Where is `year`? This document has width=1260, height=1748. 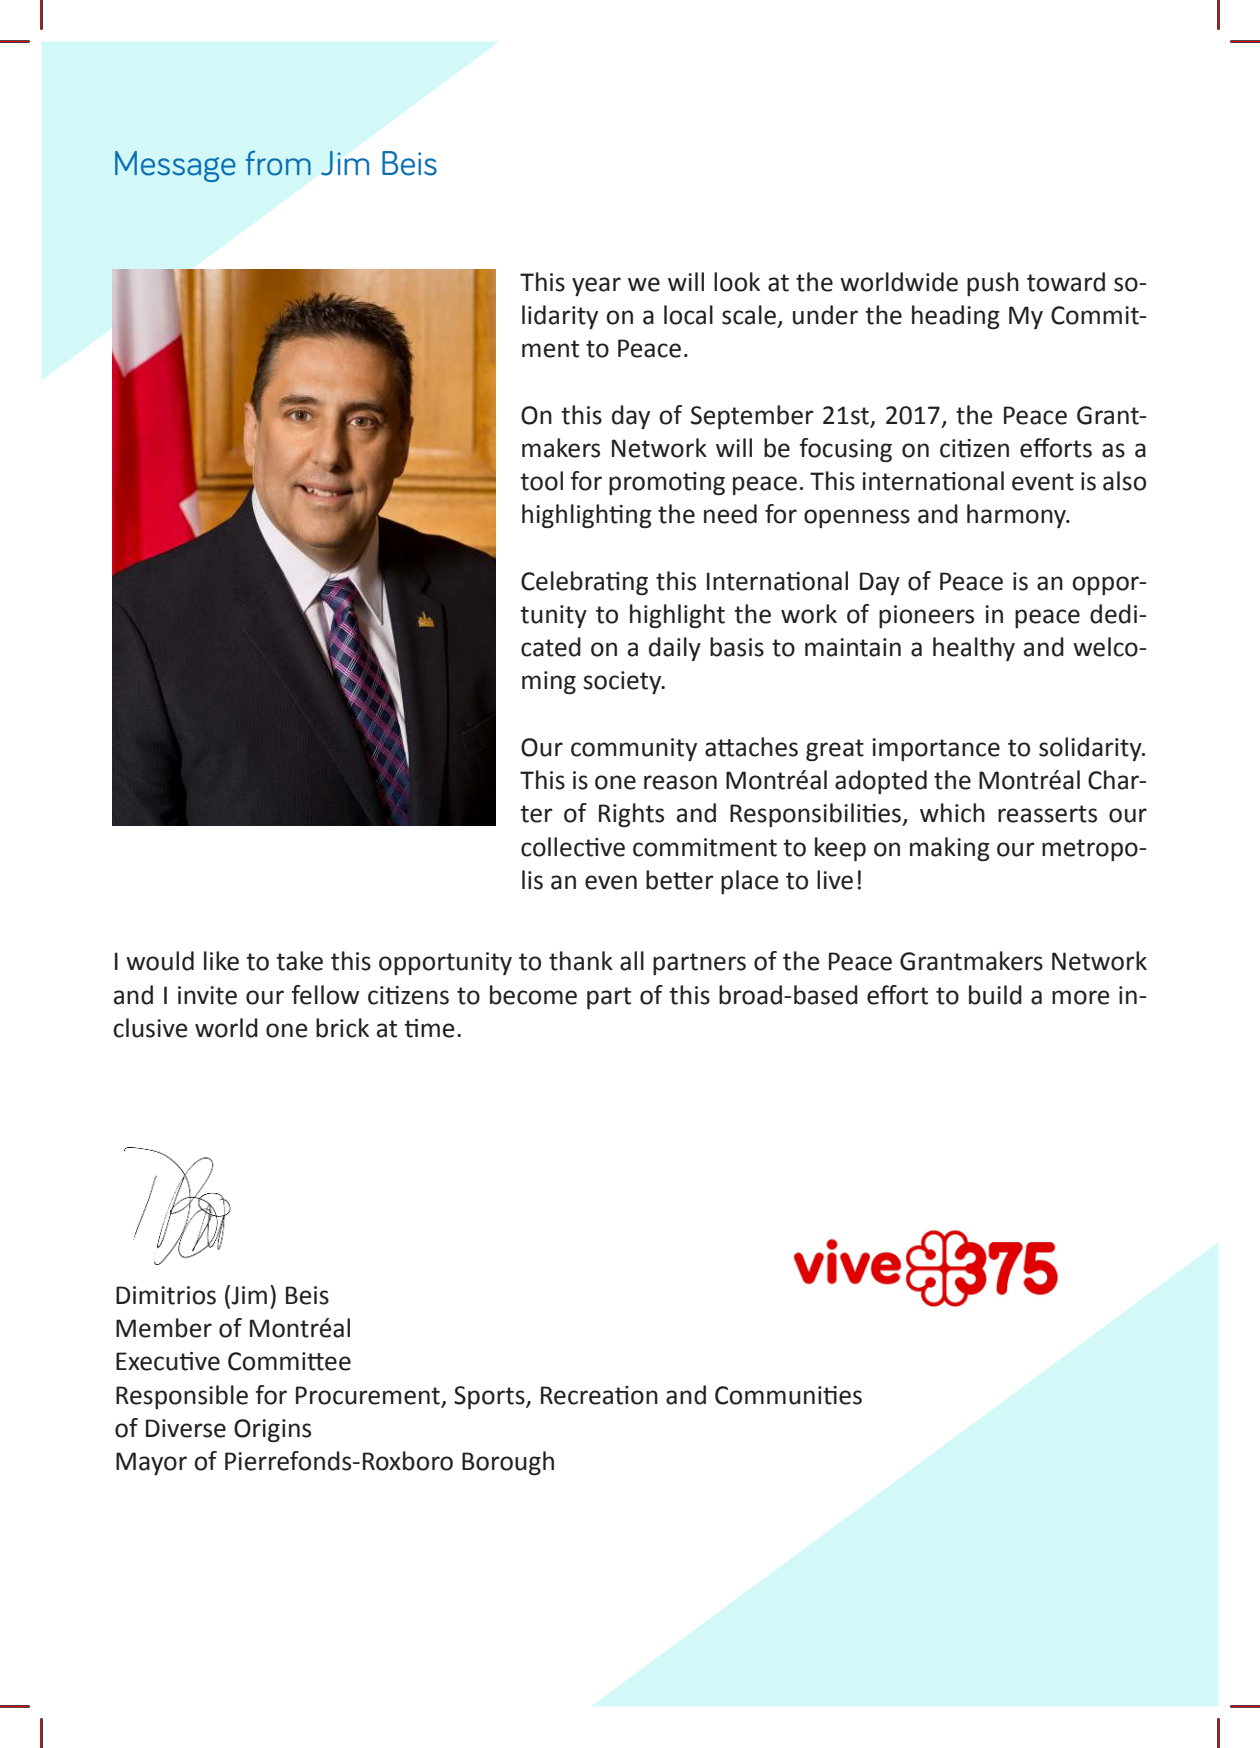
year is located at coordinates (596, 286).
